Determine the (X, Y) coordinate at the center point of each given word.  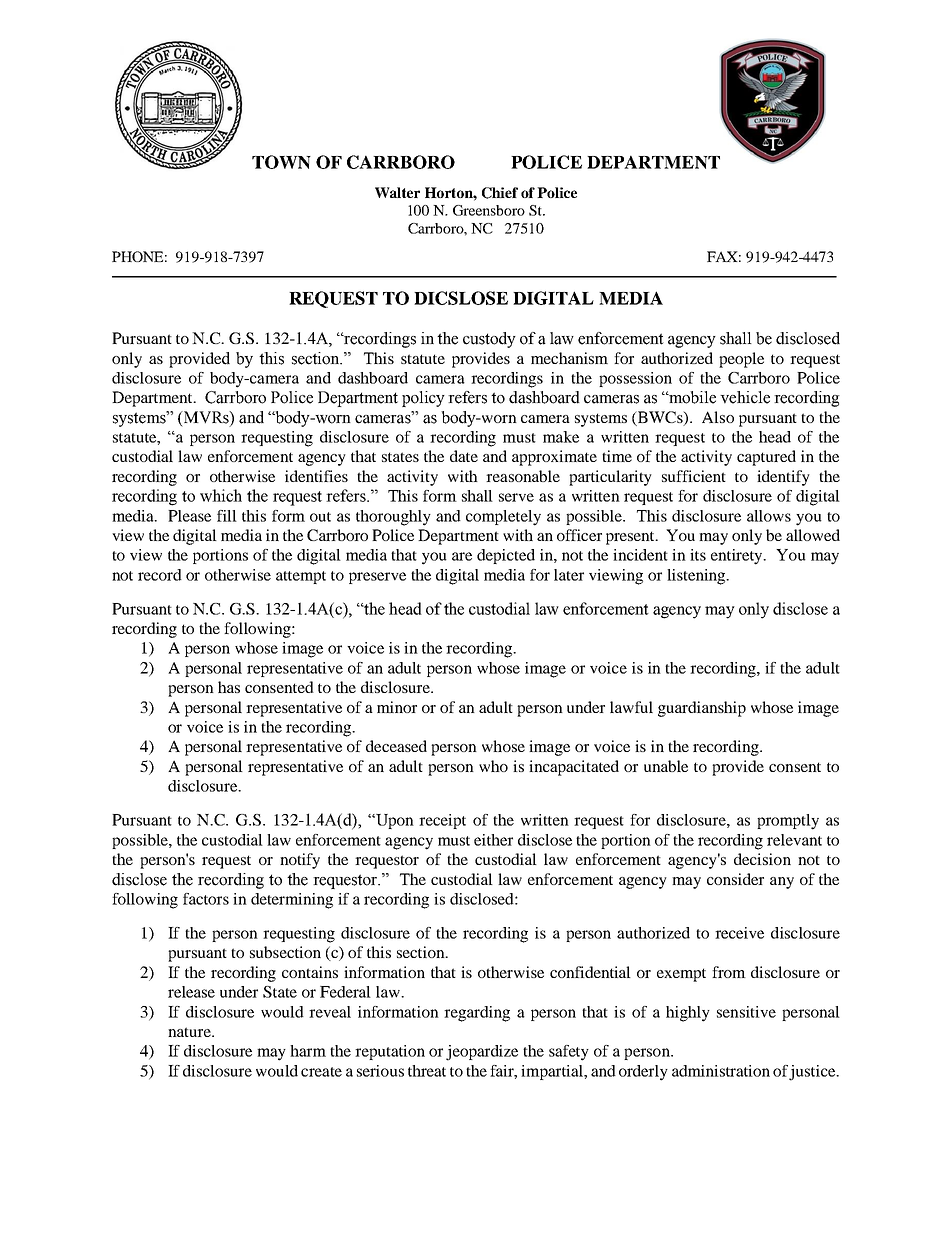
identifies (316, 476)
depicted (506, 556)
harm (308, 1051)
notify (300, 861)
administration (721, 1071)
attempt (301, 577)
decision (762, 859)
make (561, 437)
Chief (500, 193)
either (493, 840)
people (741, 360)
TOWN (281, 162)
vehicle (745, 397)
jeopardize (482, 1053)
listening (697, 577)
